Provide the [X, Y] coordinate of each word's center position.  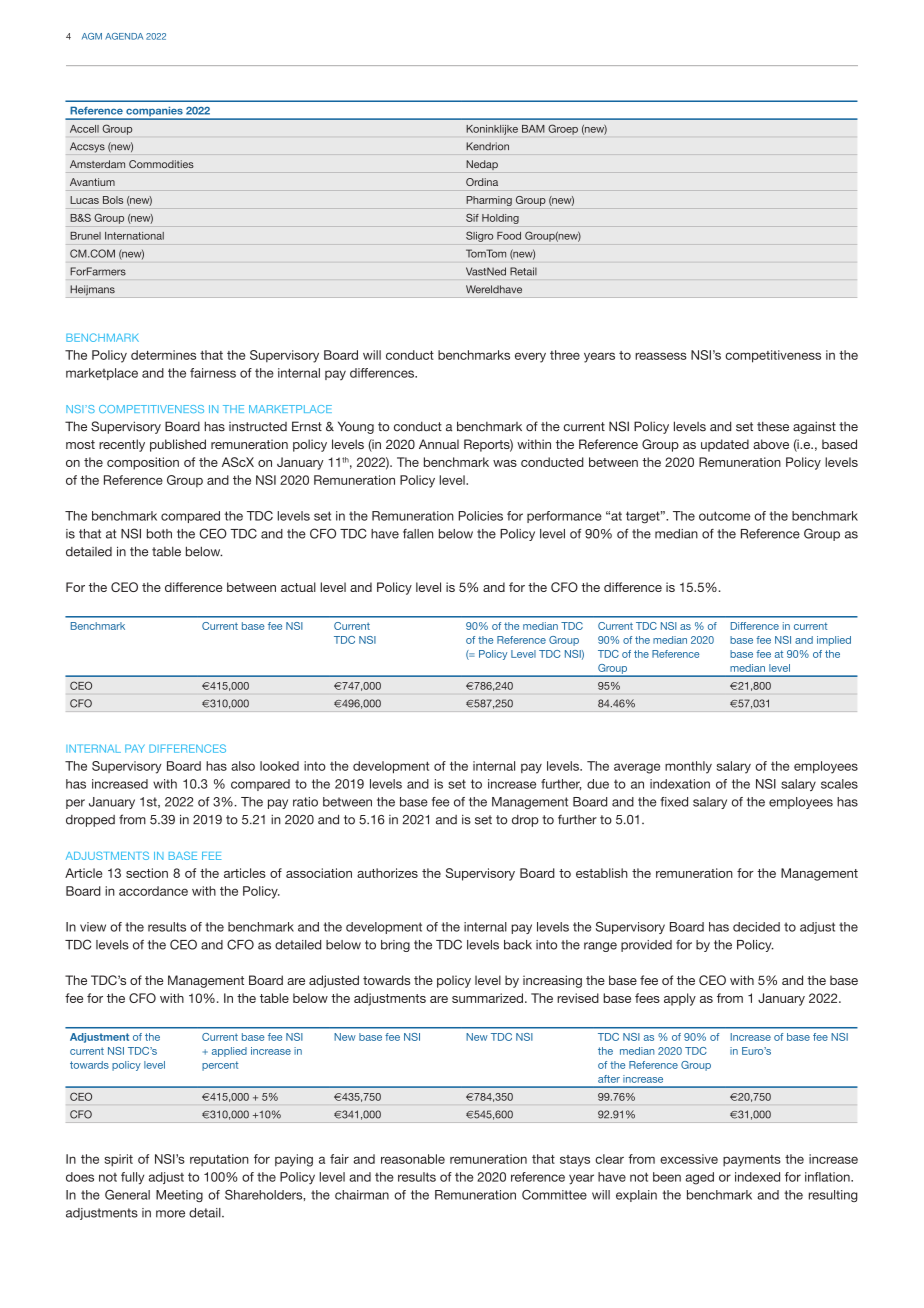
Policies [480, 516]
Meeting [179, 1196]
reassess [661, 356]
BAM [533, 129]
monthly [688, 767]
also [243, 766]
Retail [523, 271]
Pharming [489, 201]
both [159, 534]
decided [756, 927]
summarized [487, 998]
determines [163, 355]
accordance [153, 891]
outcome [724, 516]
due [598, 784]
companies [154, 113]
